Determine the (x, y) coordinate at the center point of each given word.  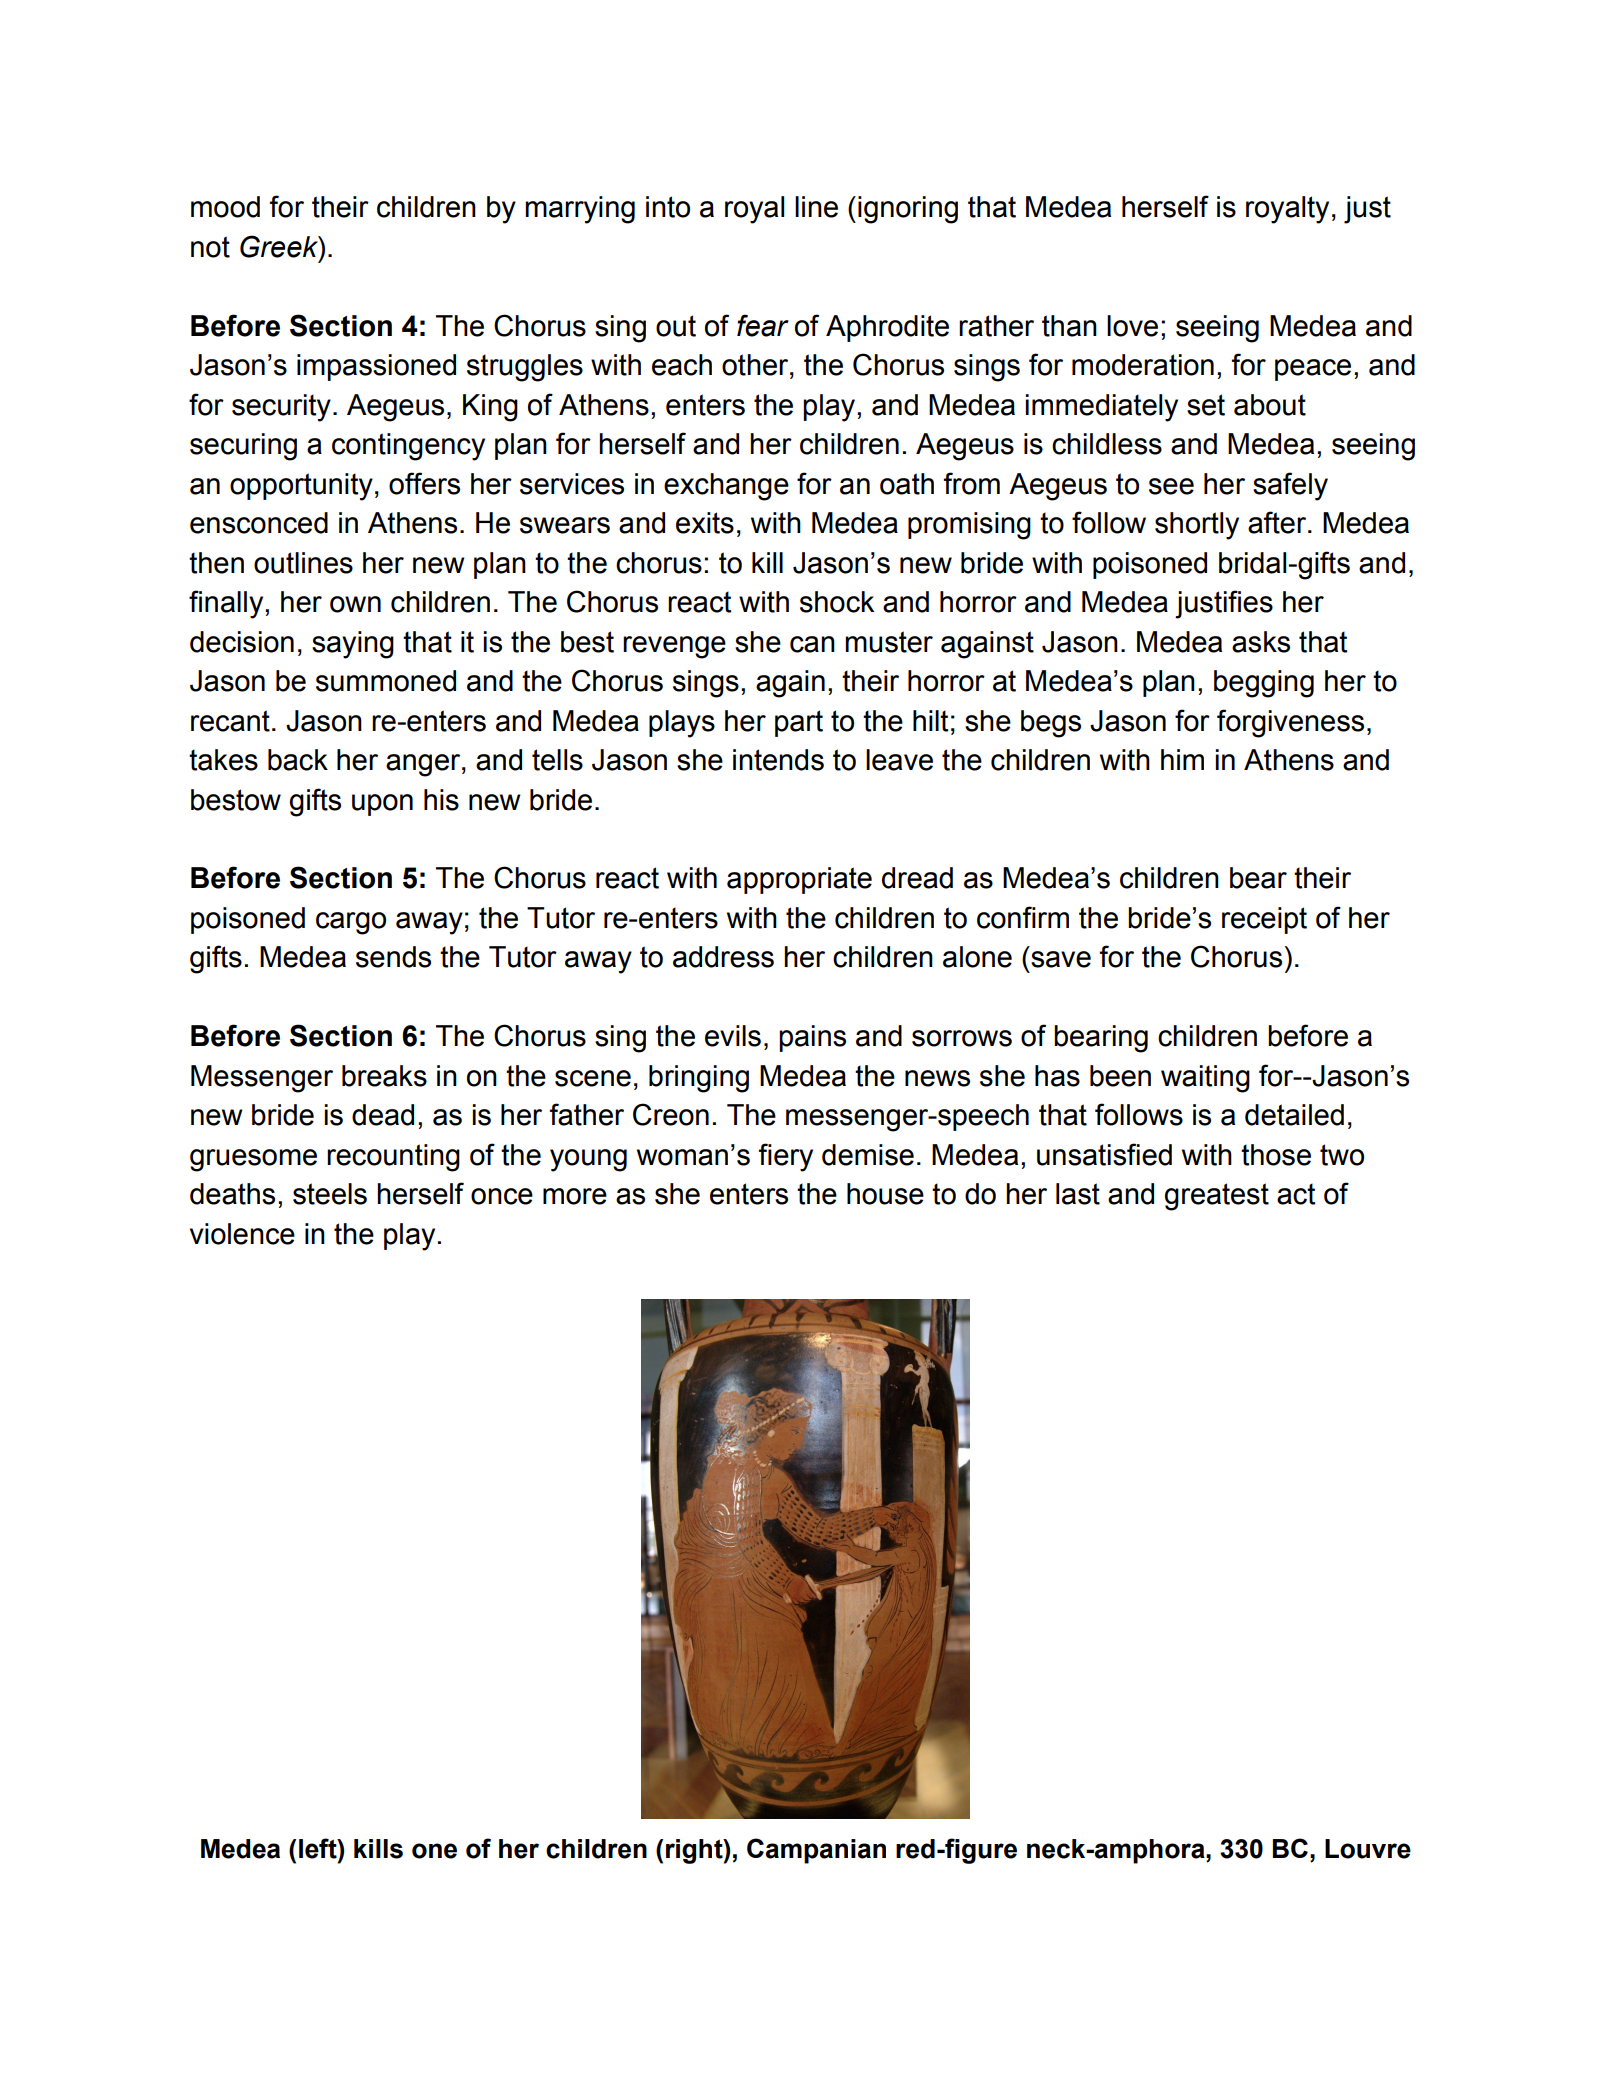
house (885, 1194)
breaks (384, 1076)
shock (837, 602)
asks (1261, 642)
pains (812, 1038)
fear (763, 325)
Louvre (1368, 1849)
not (210, 247)
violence (242, 1234)
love (1132, 326)
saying (353, 645)
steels (330, 1194)
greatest (1217, 1197)
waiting (1205, 1079)
